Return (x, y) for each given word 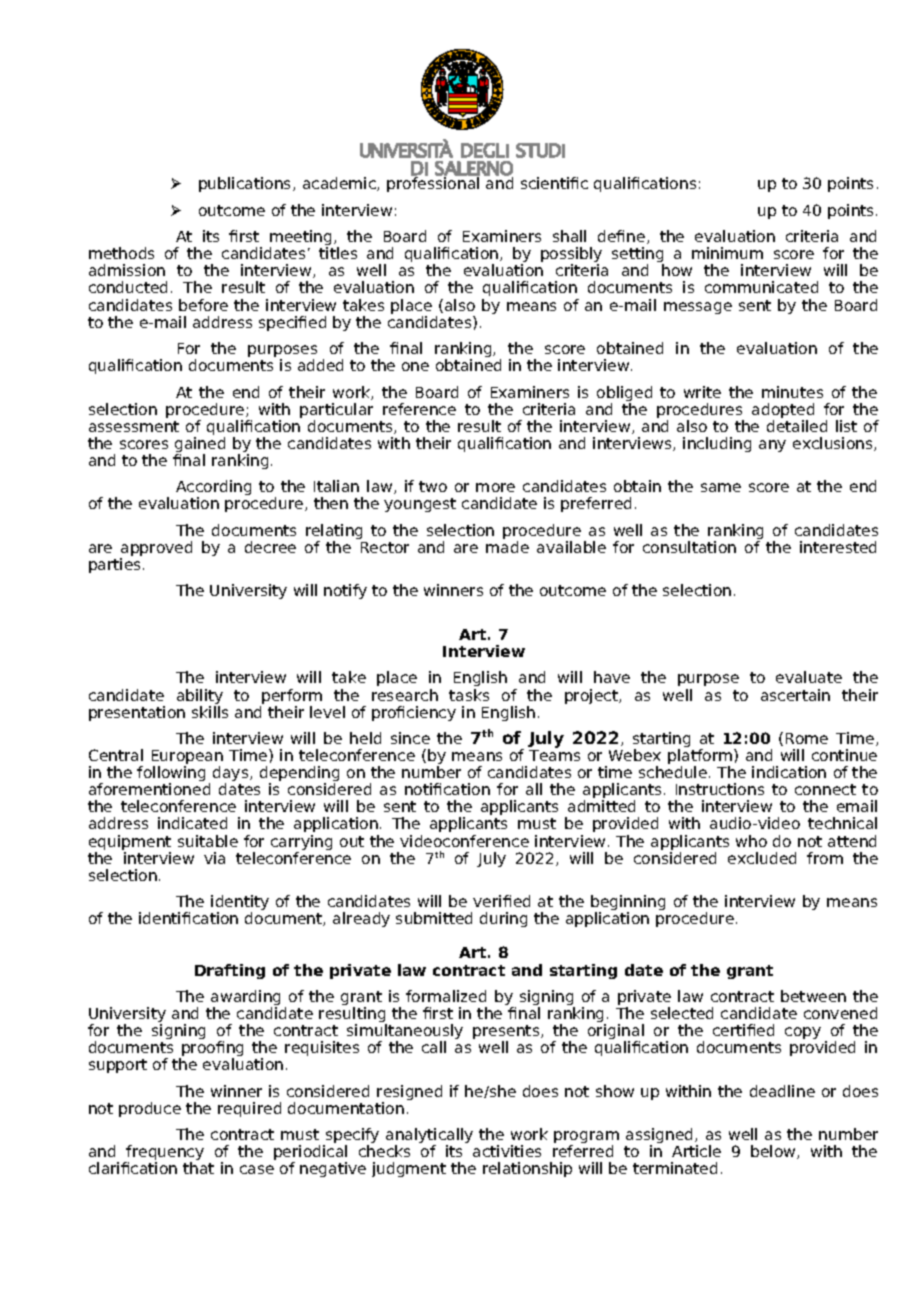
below (774, 1152)
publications (246, 184)
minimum (727, 253)
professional (433, 184)
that (198, 1168)
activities (507, 1151)
